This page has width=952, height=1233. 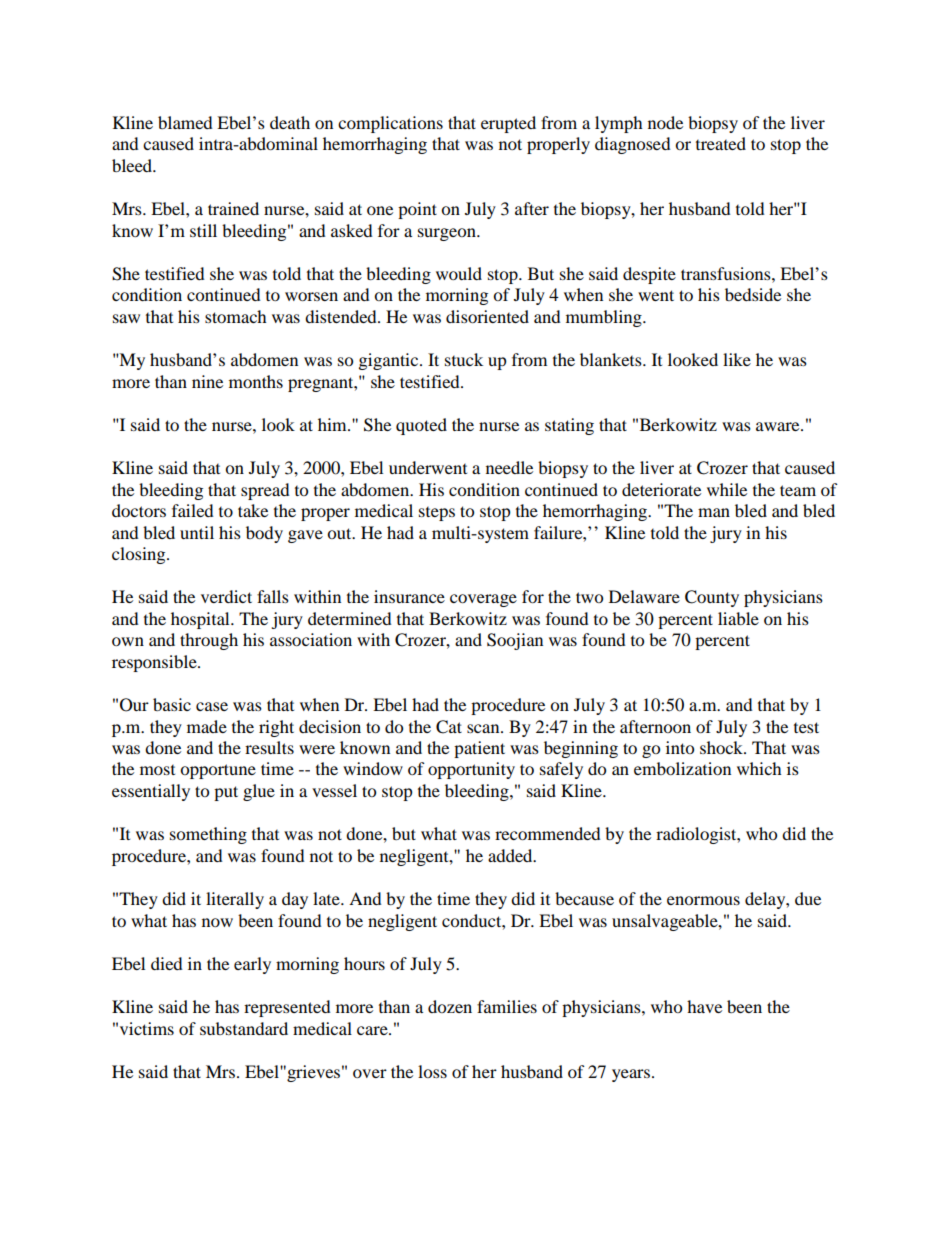 I want to click on erupted, so click(x=508, y=124).
